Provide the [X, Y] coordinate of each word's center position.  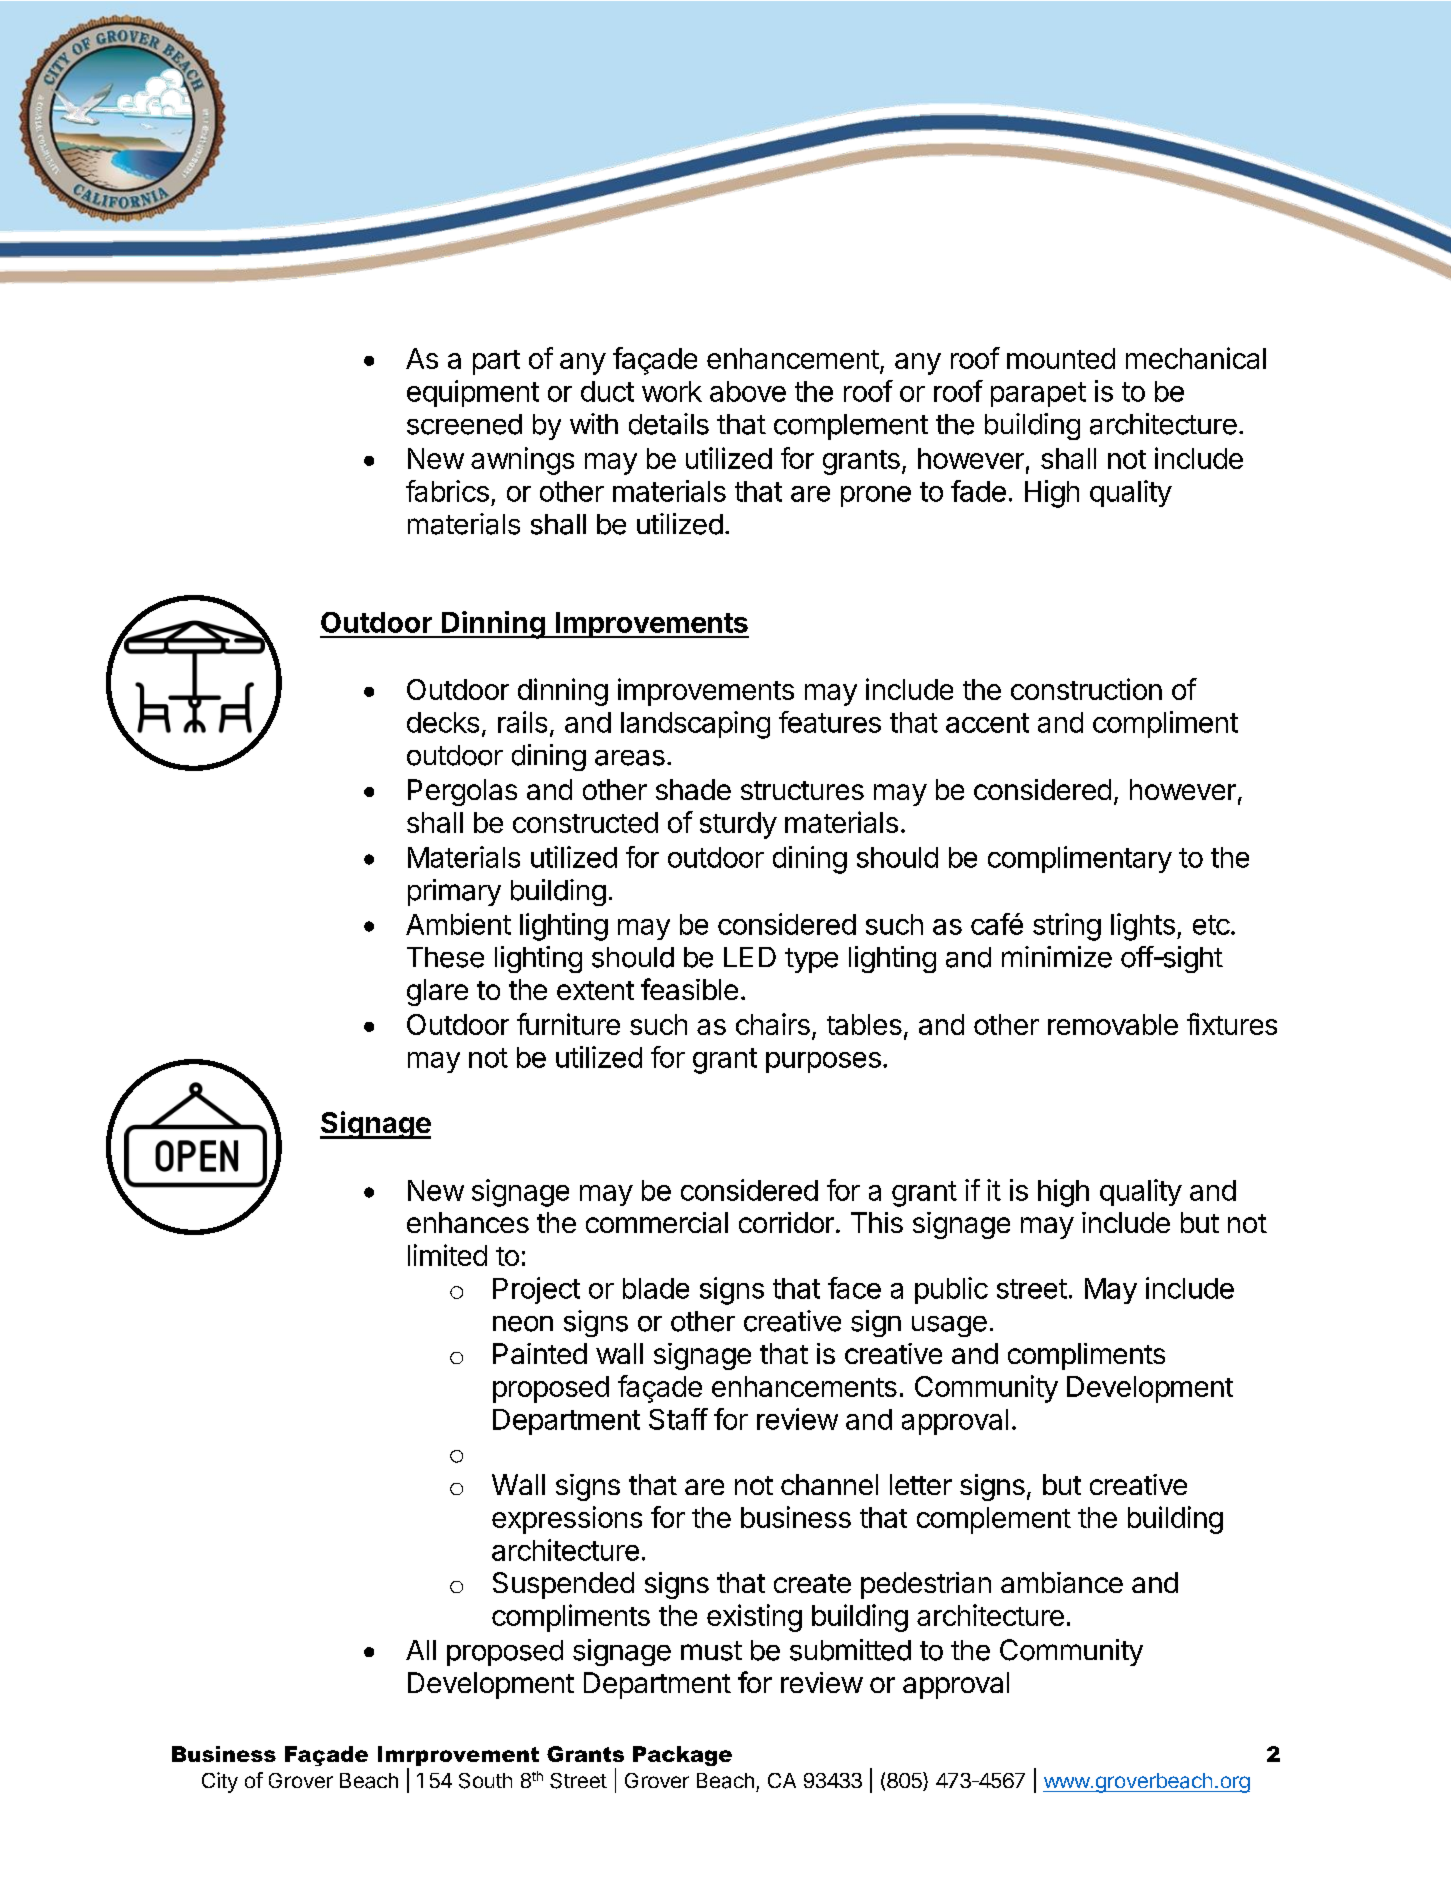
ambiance [1062, 1582]
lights [1143, 927]
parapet [1038, 394]
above [748, 391]
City [220, 1782]
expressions [567, 1520]
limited [447, 1255]
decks [443, 722]
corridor [786, 1222]
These [445, 957]
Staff [678, 1419]
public [951, 1290]
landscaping [695, 725]
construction [1086, 689]
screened [464, 424]
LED [750, 957]
